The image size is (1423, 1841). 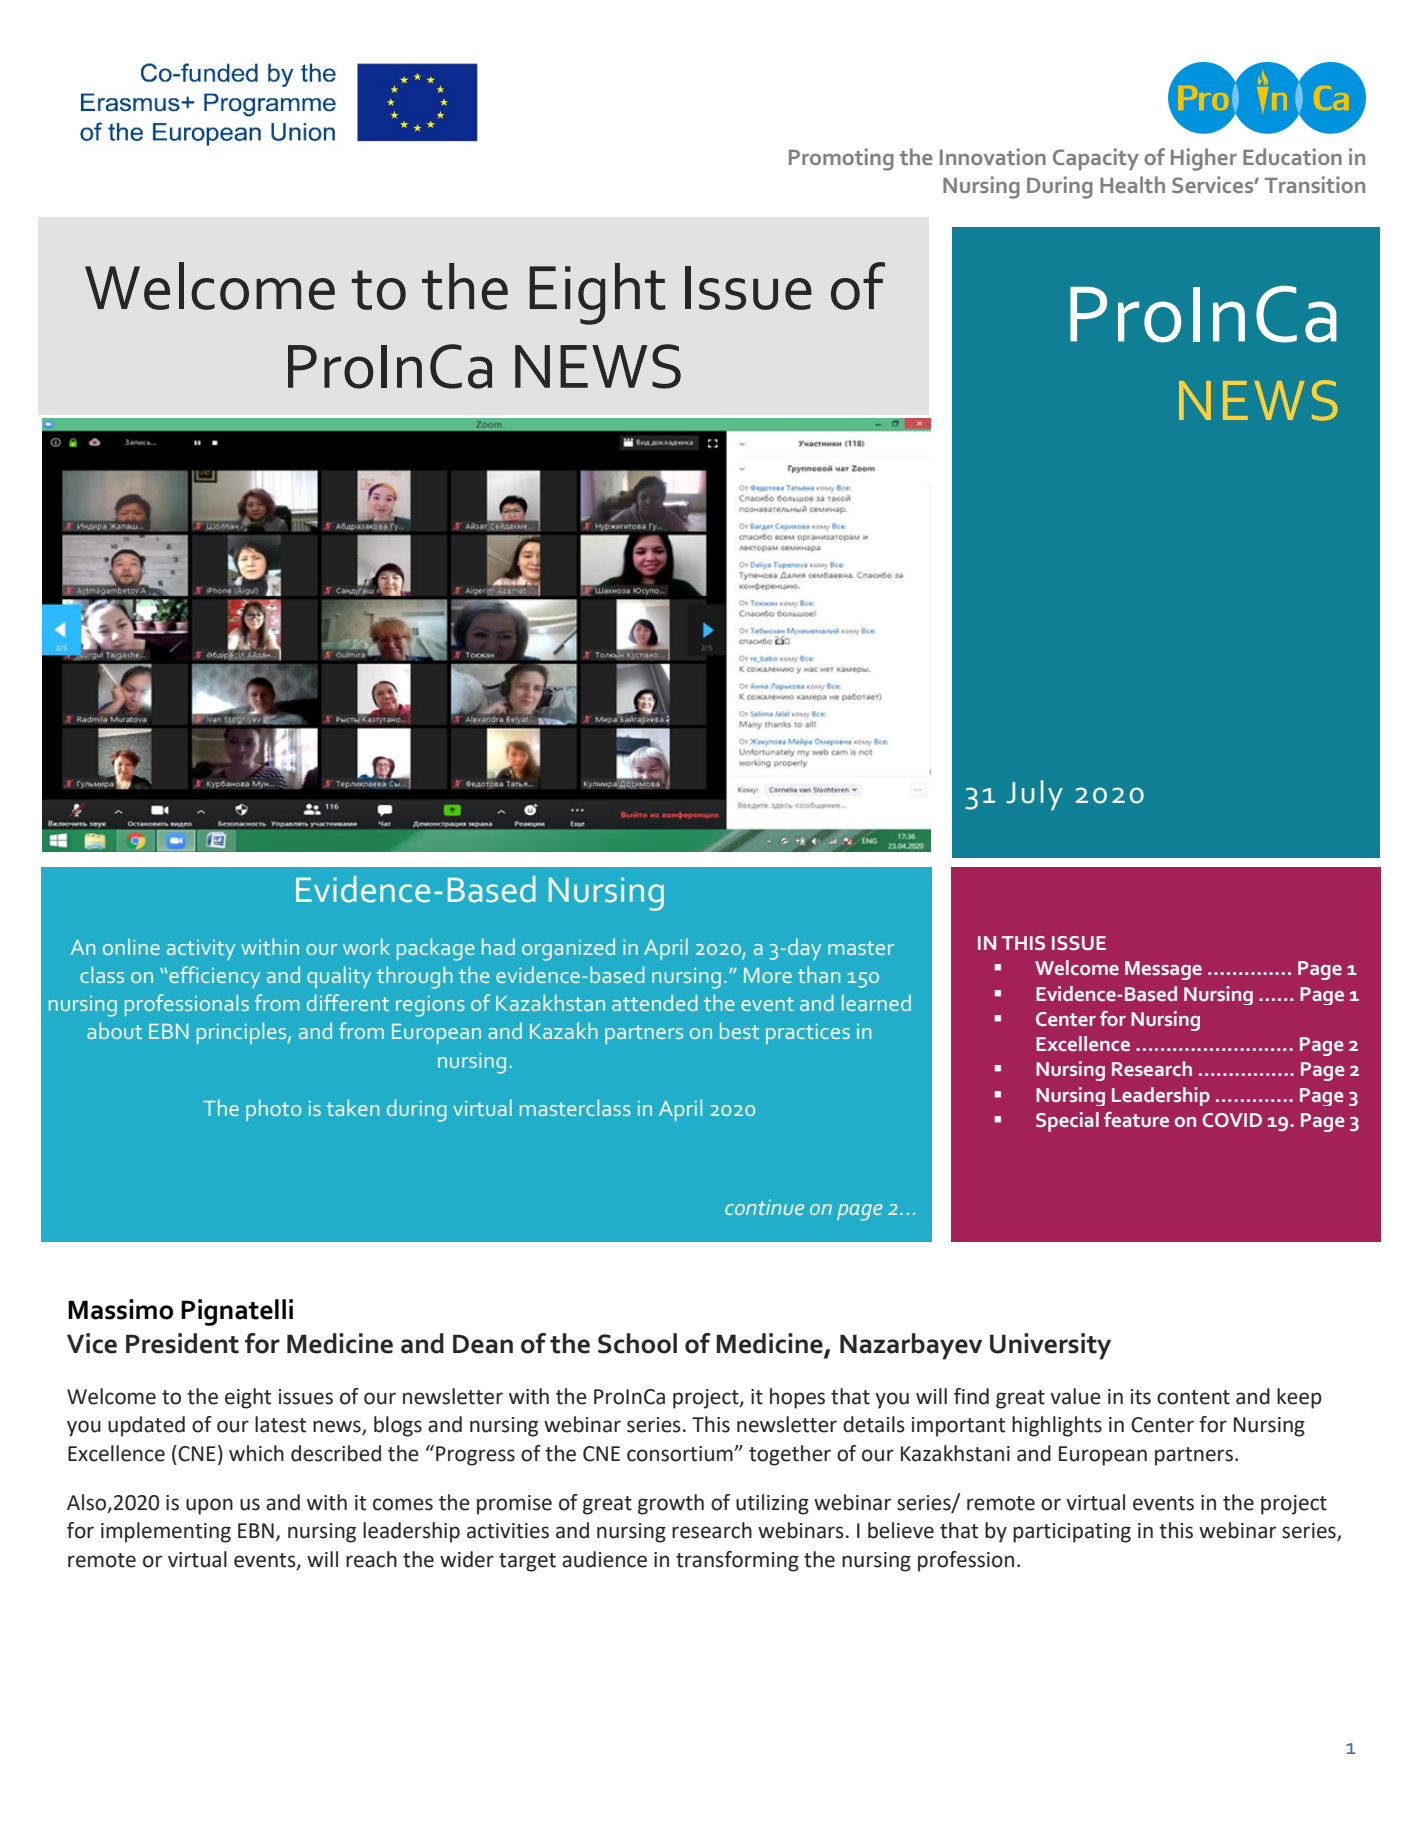 I want to click on growth, so click(x=671, y=1504).
